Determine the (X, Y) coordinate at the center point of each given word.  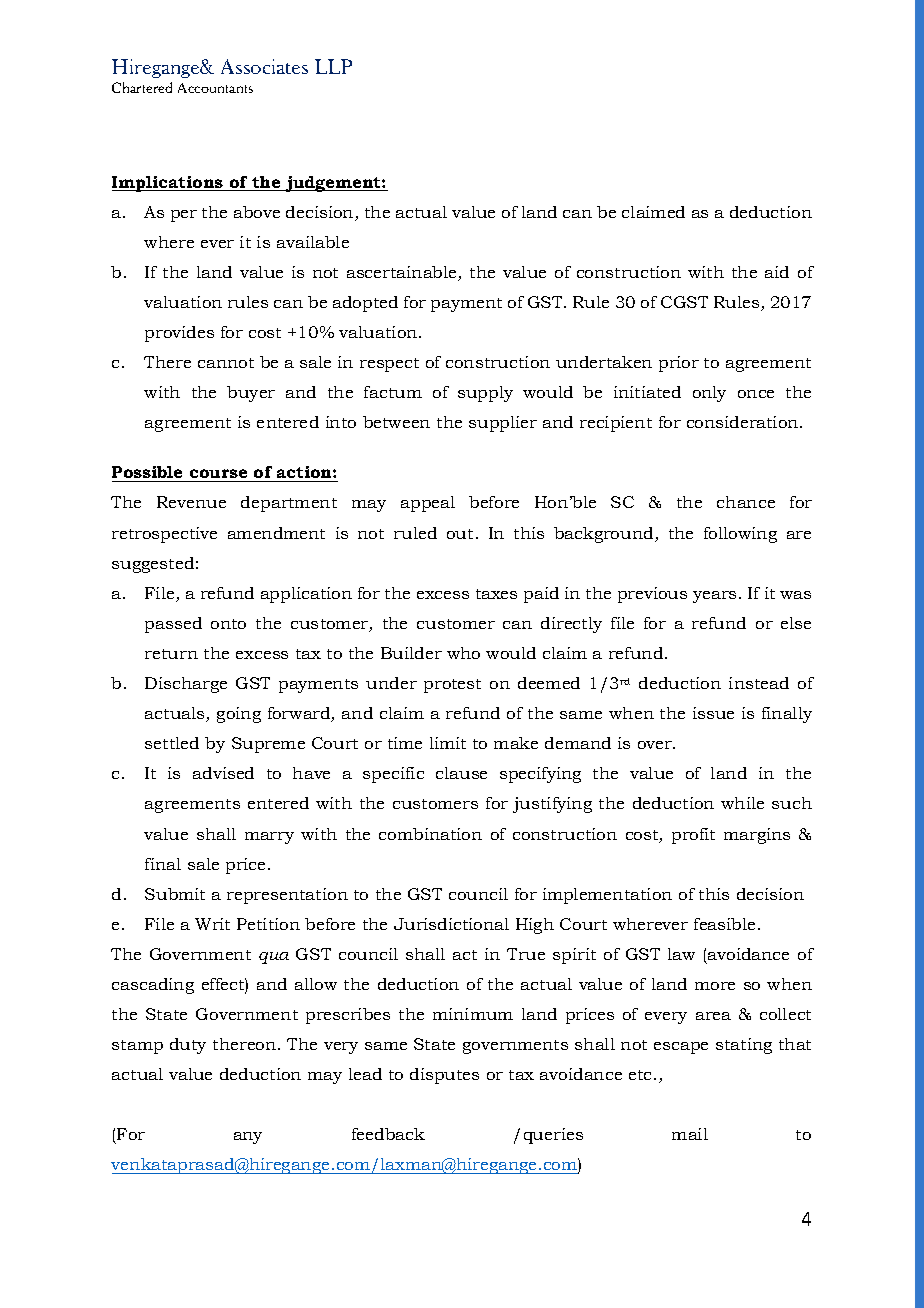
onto (228, 624)
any (248, 1138)
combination (430, 834)
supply (485, 394)
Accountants (215, 88)
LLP (333, 66)
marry (269, 838)
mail (690, 1134)
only (709, 394)
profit (693, 836)
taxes (496, 594)
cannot (226, 363)
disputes (444, 1076)
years (714, 597)
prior (679, 364)
